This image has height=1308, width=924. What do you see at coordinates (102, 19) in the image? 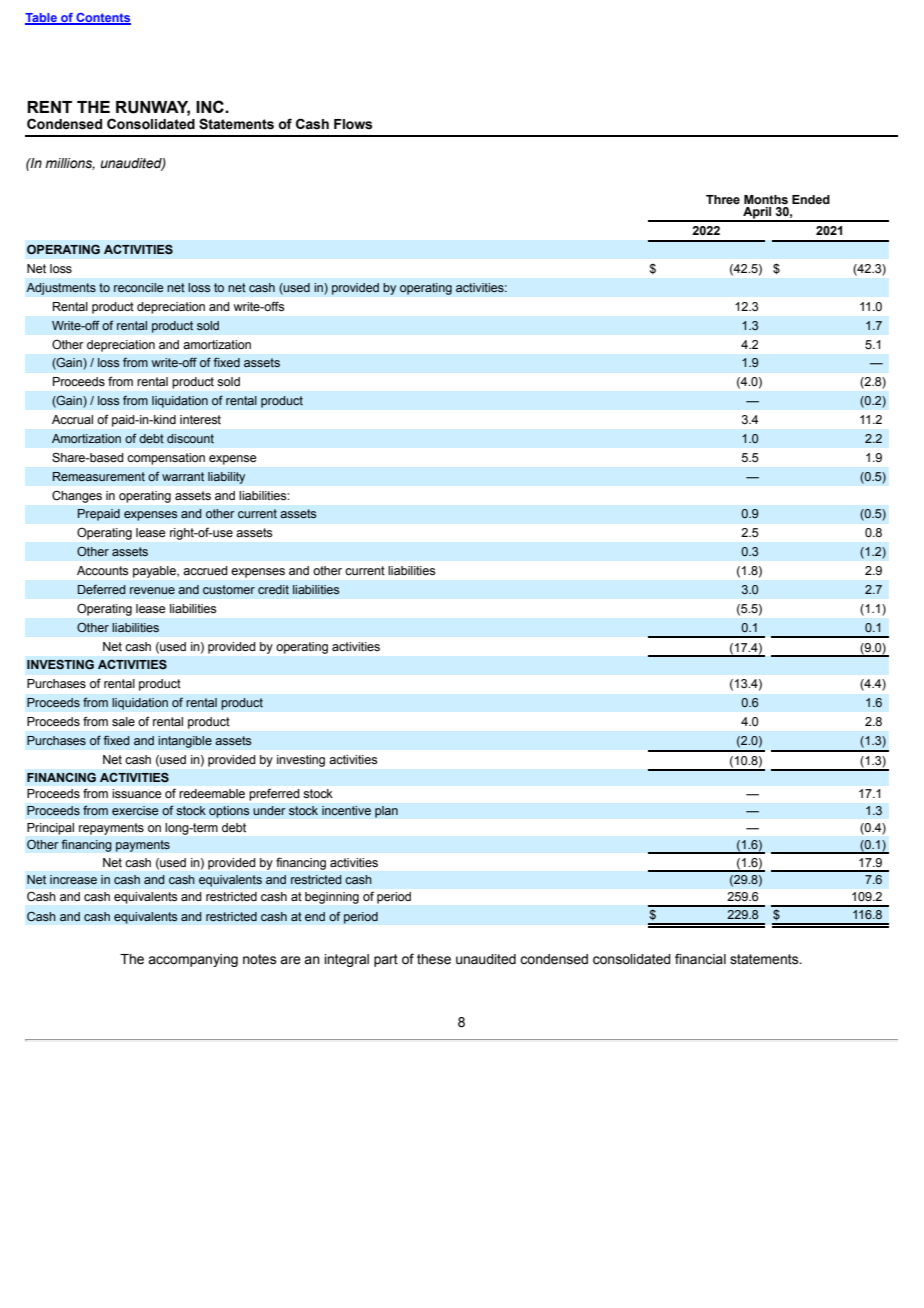
I see `Contents` at bounding box center [102, 19].
